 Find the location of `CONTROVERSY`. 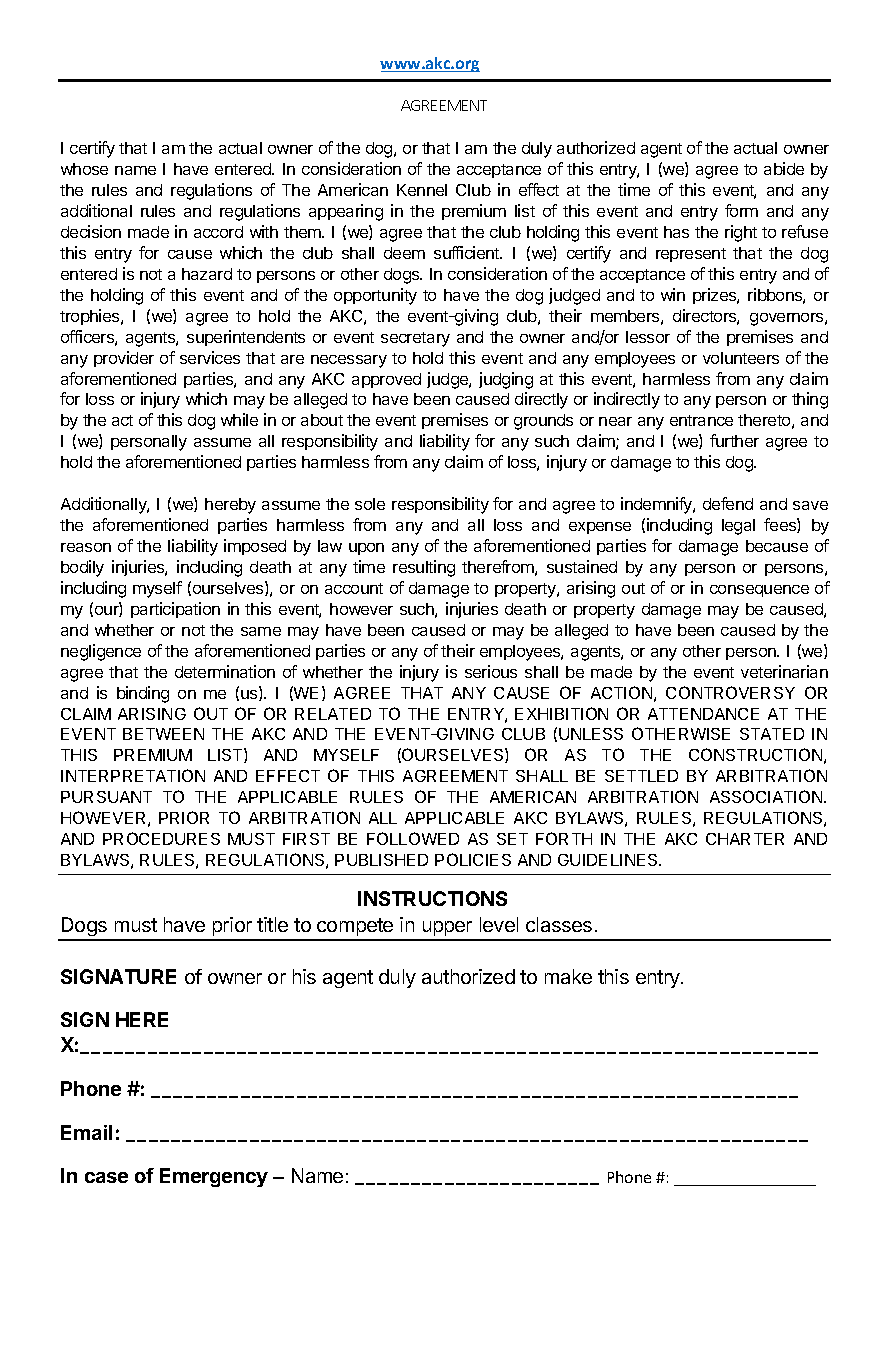

CONTROVERSY is located at coordinates (730, 692).
